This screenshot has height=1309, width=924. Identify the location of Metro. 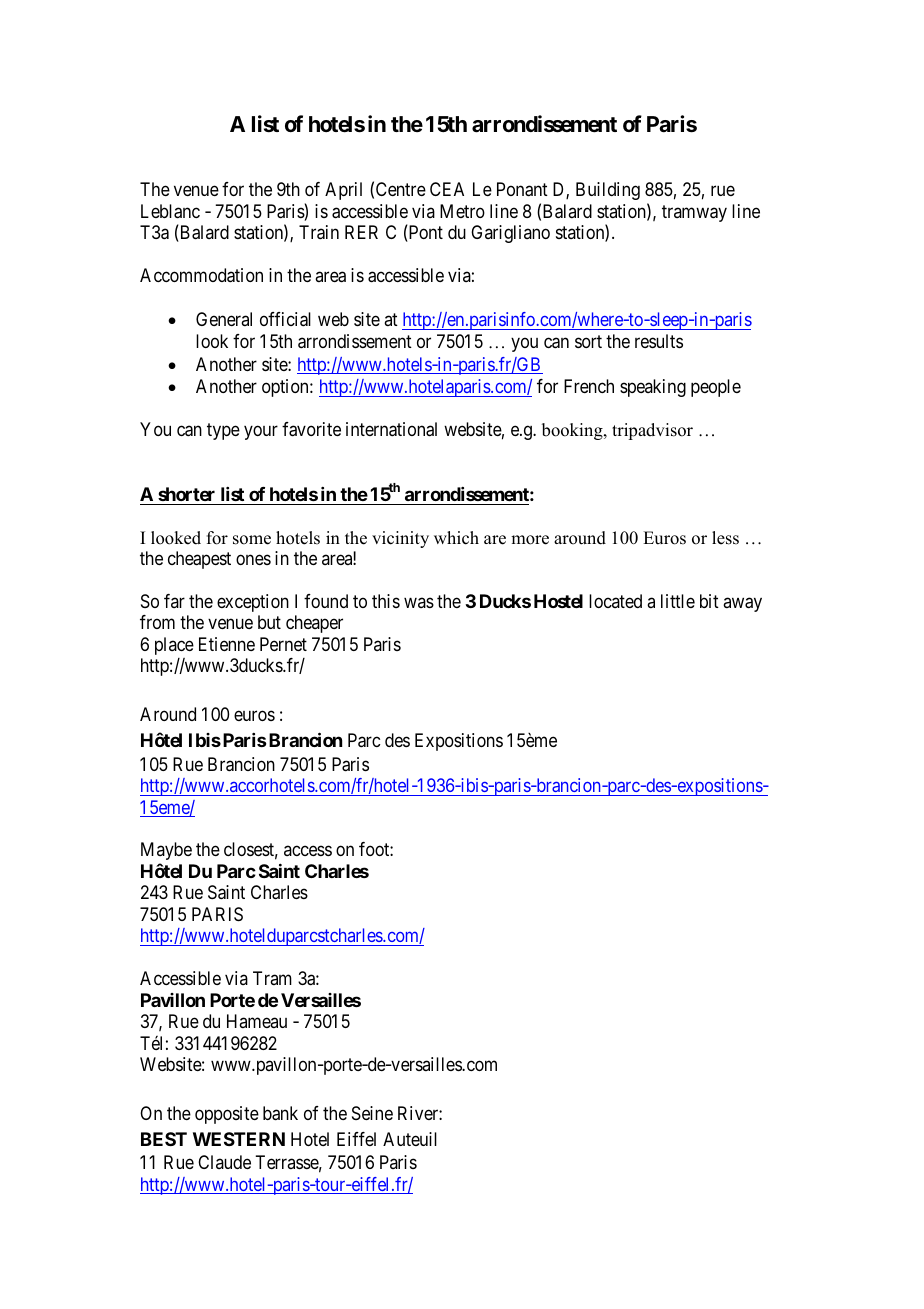
(462, 211).
